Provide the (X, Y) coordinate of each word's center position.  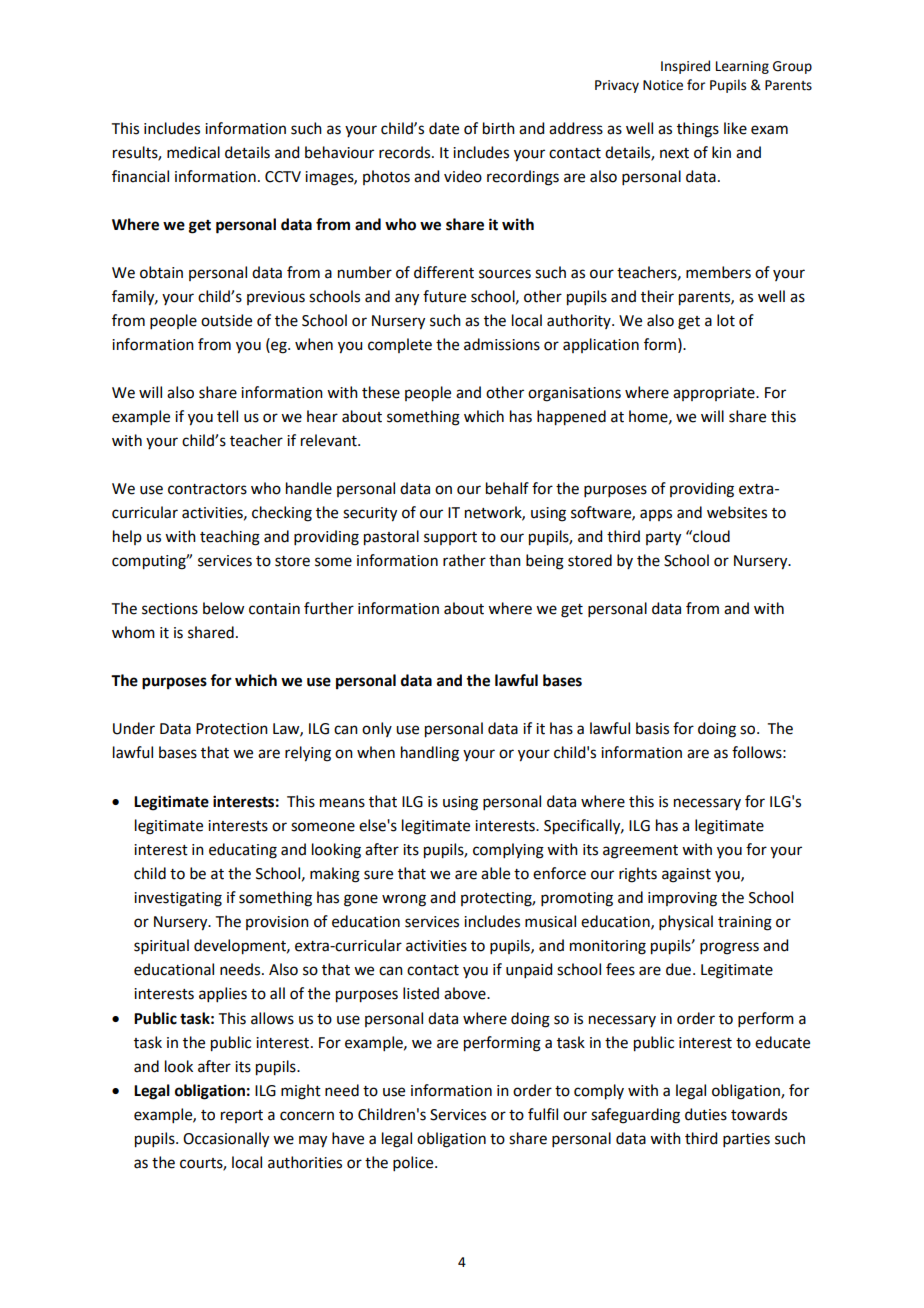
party (663, 539)
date (444, 128)
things (698, 130)
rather (464, 560)
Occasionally (226, 1140)
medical (193, 152)
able (495, 873)
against (686, 875)
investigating (178, 899)
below (223, 608)
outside (226, 320)
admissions (502, 344)
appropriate (715, 394)
